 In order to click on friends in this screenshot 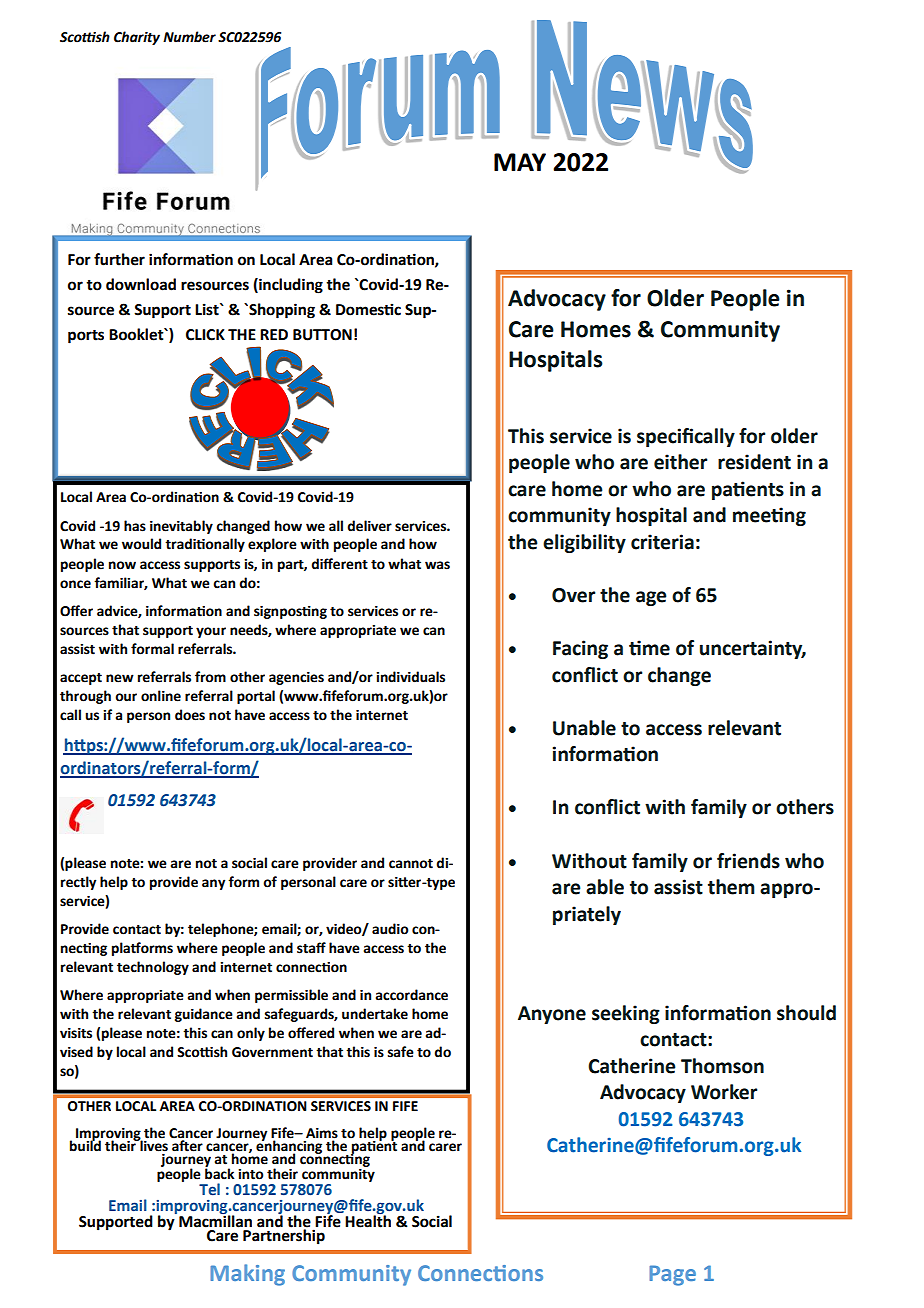, I will do `click(748, 861)`.
